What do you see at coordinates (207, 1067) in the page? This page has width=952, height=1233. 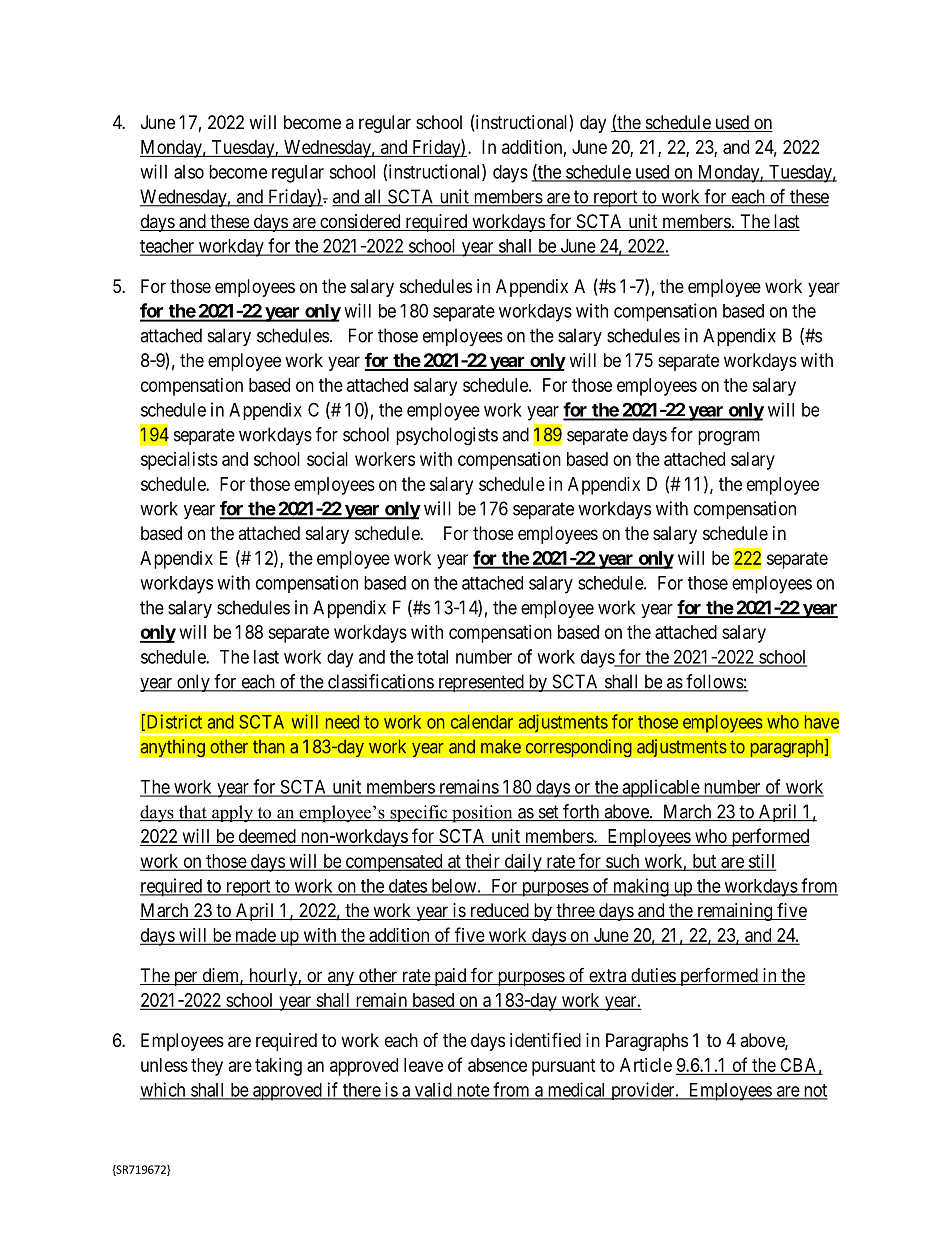 I see `they` at bounding box center [207, 1067].
